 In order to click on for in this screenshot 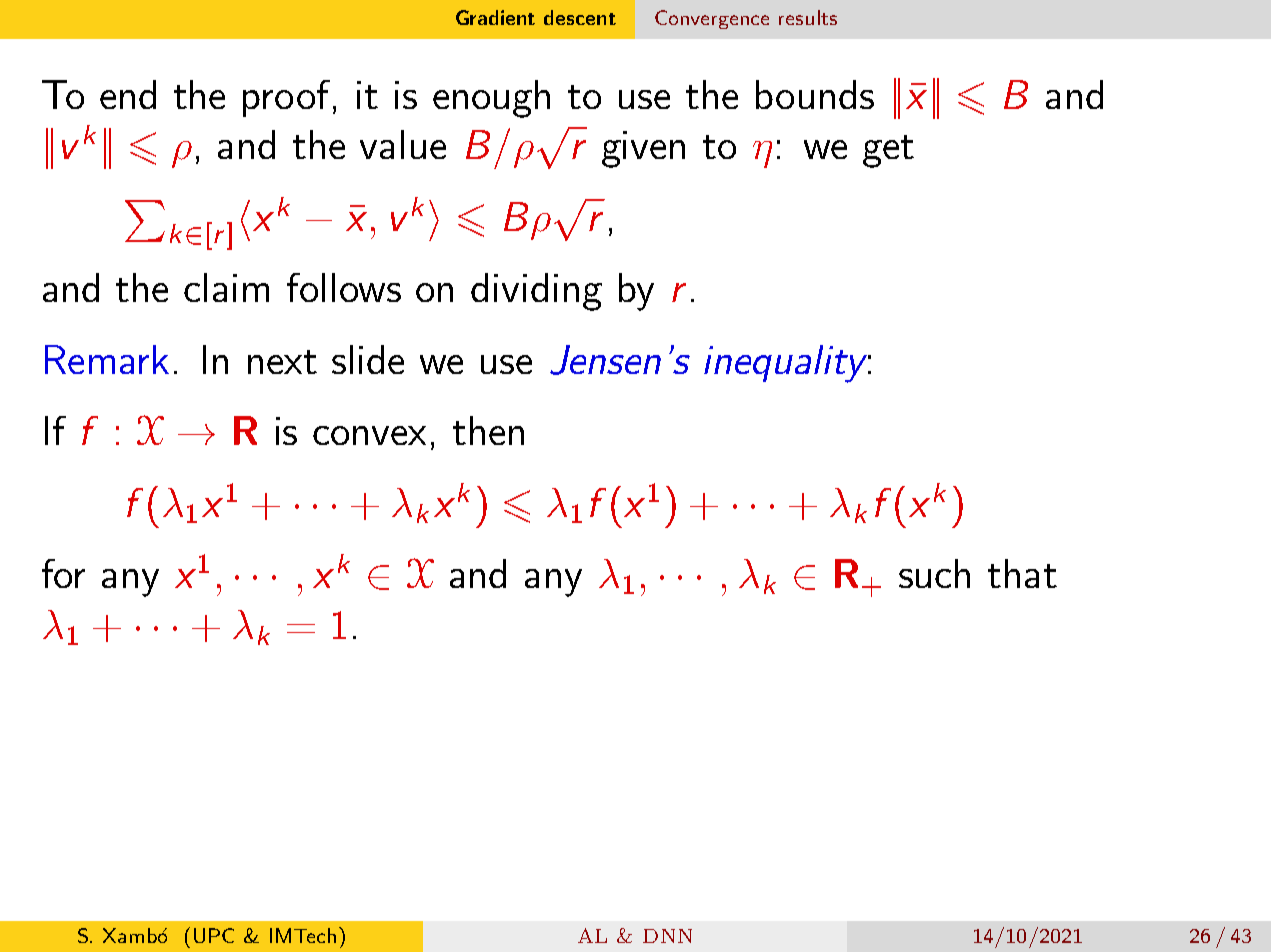, I will do `click(63, 573)`.
